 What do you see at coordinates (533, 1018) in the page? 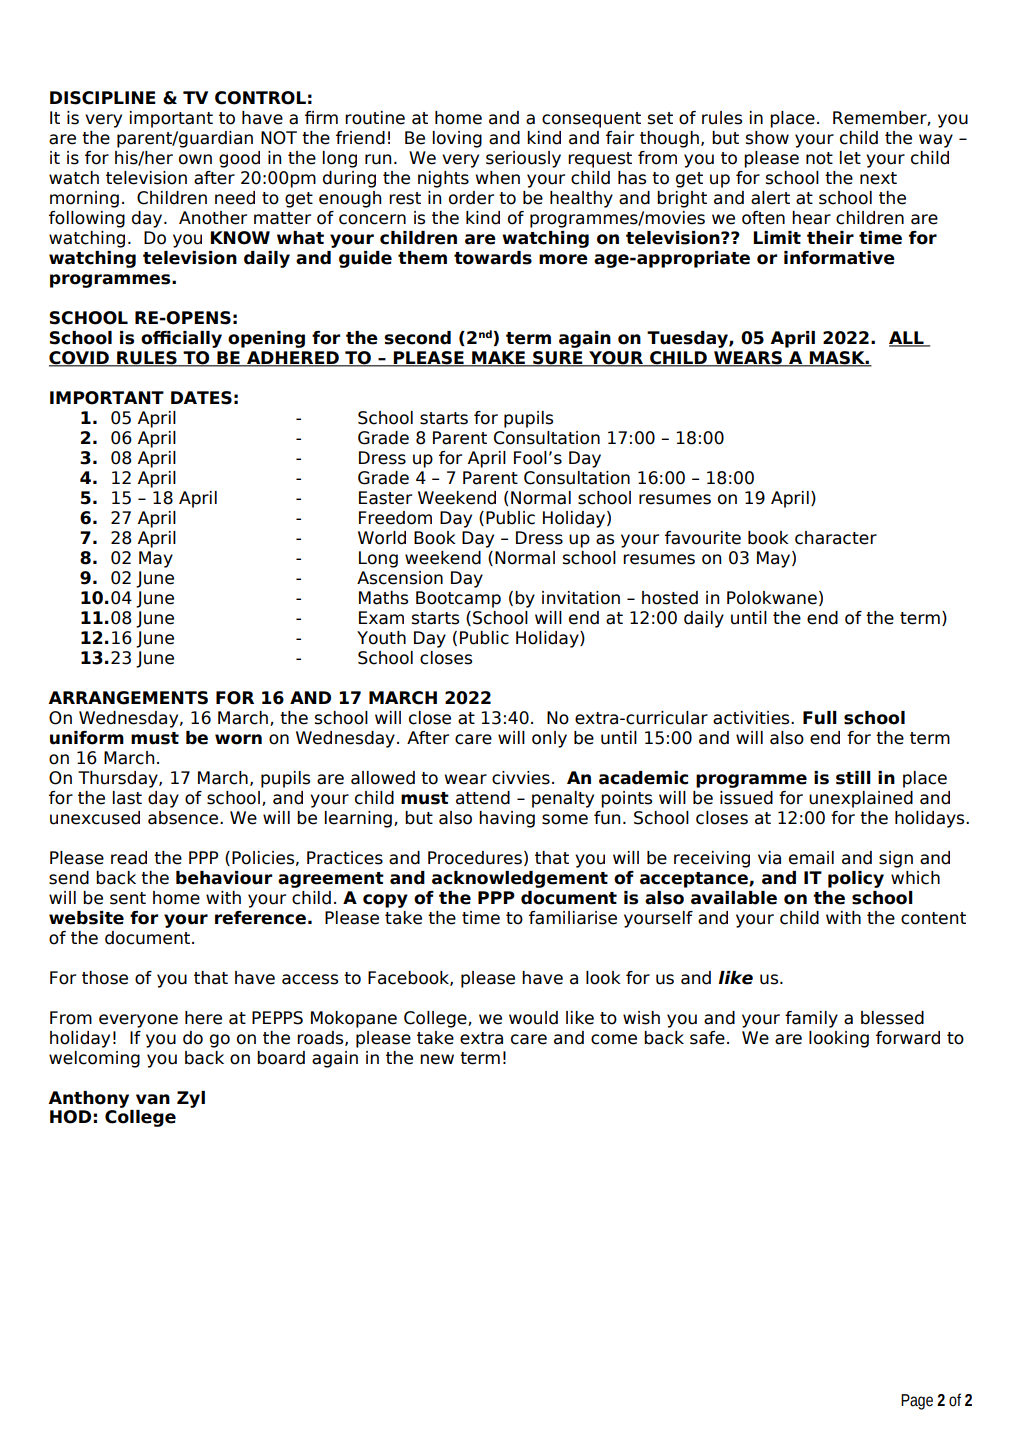
I see `would` at bounding box center [533, 1018].
